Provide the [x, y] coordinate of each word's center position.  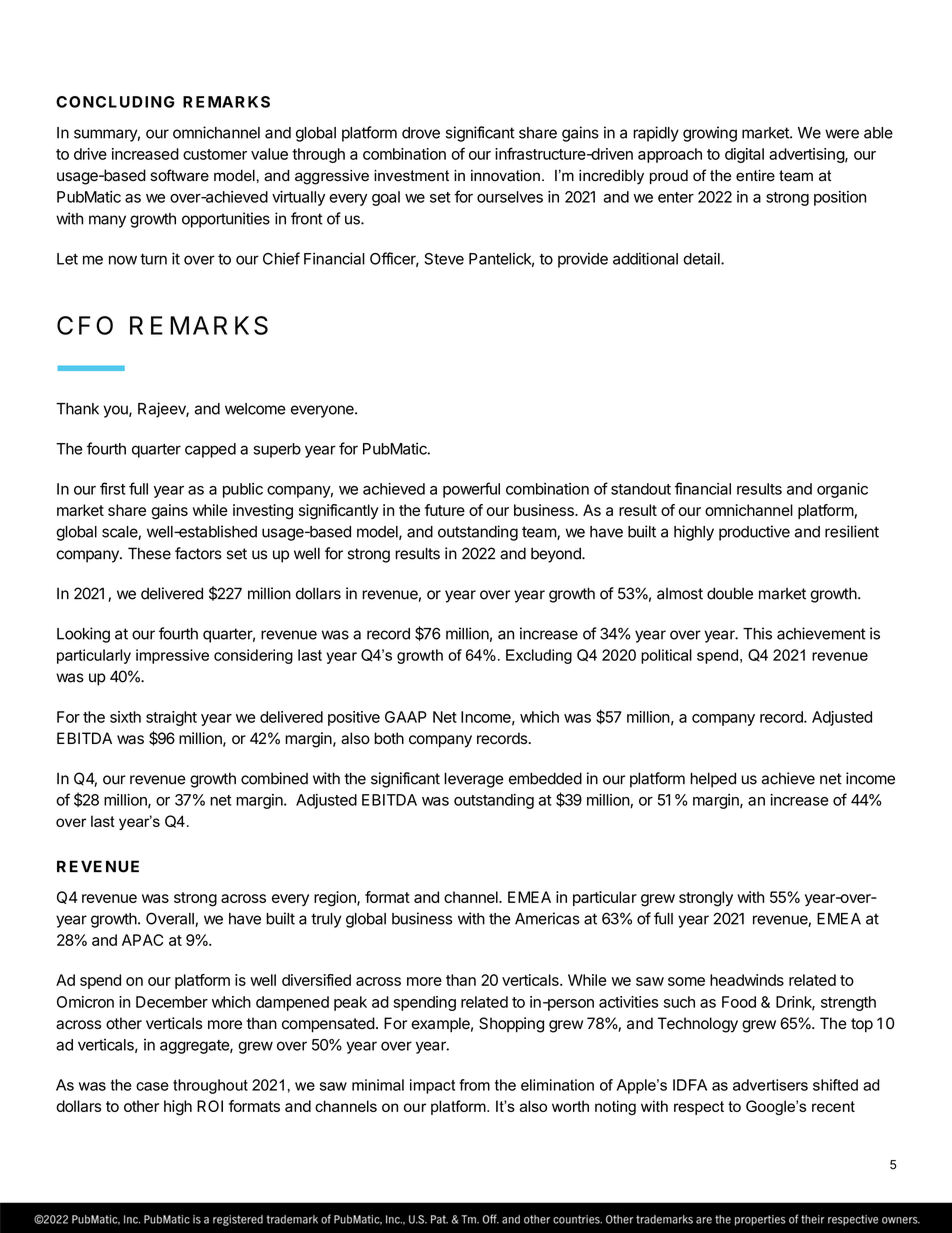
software [179, 175]
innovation [505, 176]
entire [755, 176]
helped [713, 780]
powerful [471, 490]
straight [171, 718]
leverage [474, 780]
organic [842, 490]
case [152, 1086]
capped [210, 450]
